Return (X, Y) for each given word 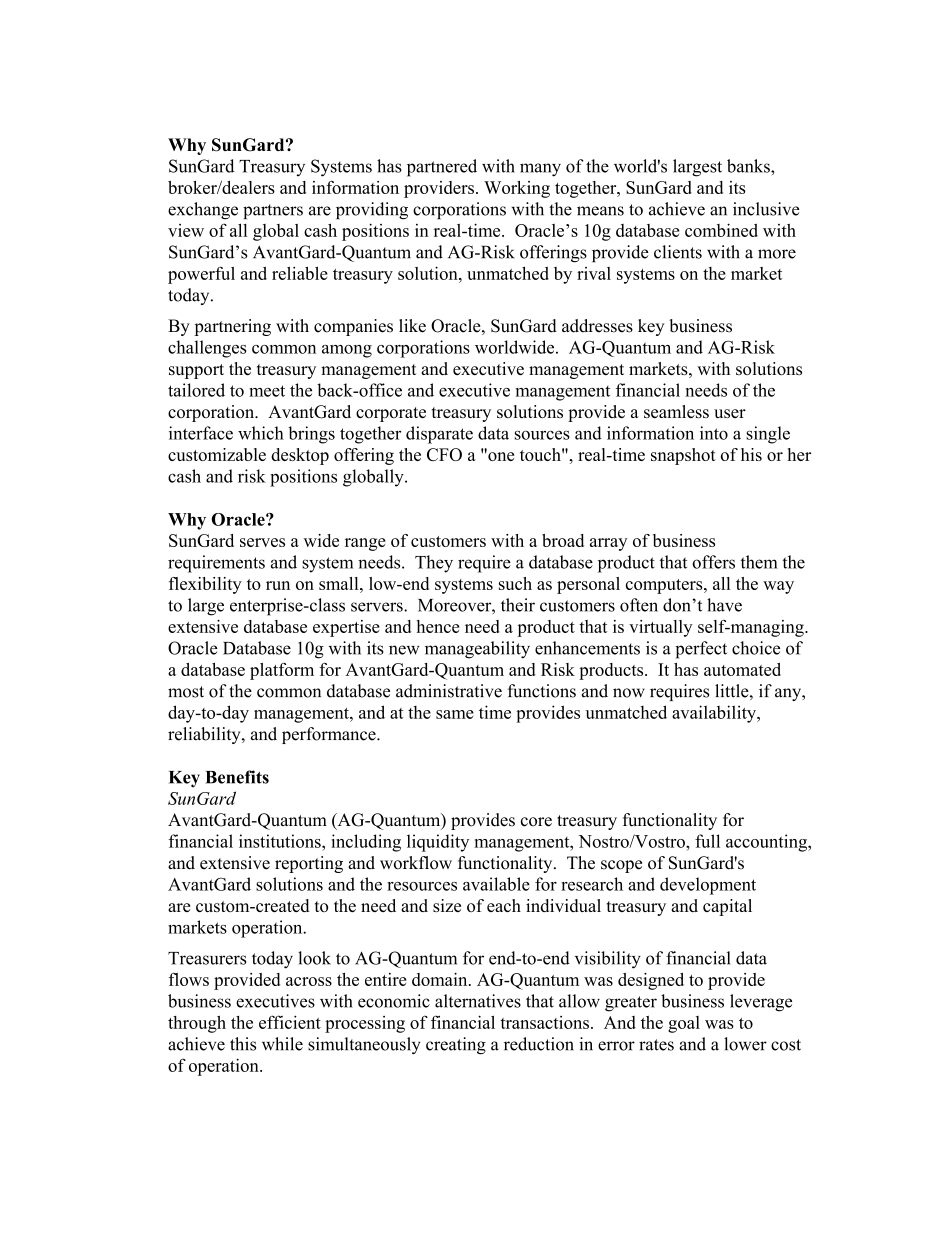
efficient (290, 1022)
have (724, 605)
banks (749, 166)
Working (517, 189)
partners (273, 211)
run (278, 585)
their (518, 605)
